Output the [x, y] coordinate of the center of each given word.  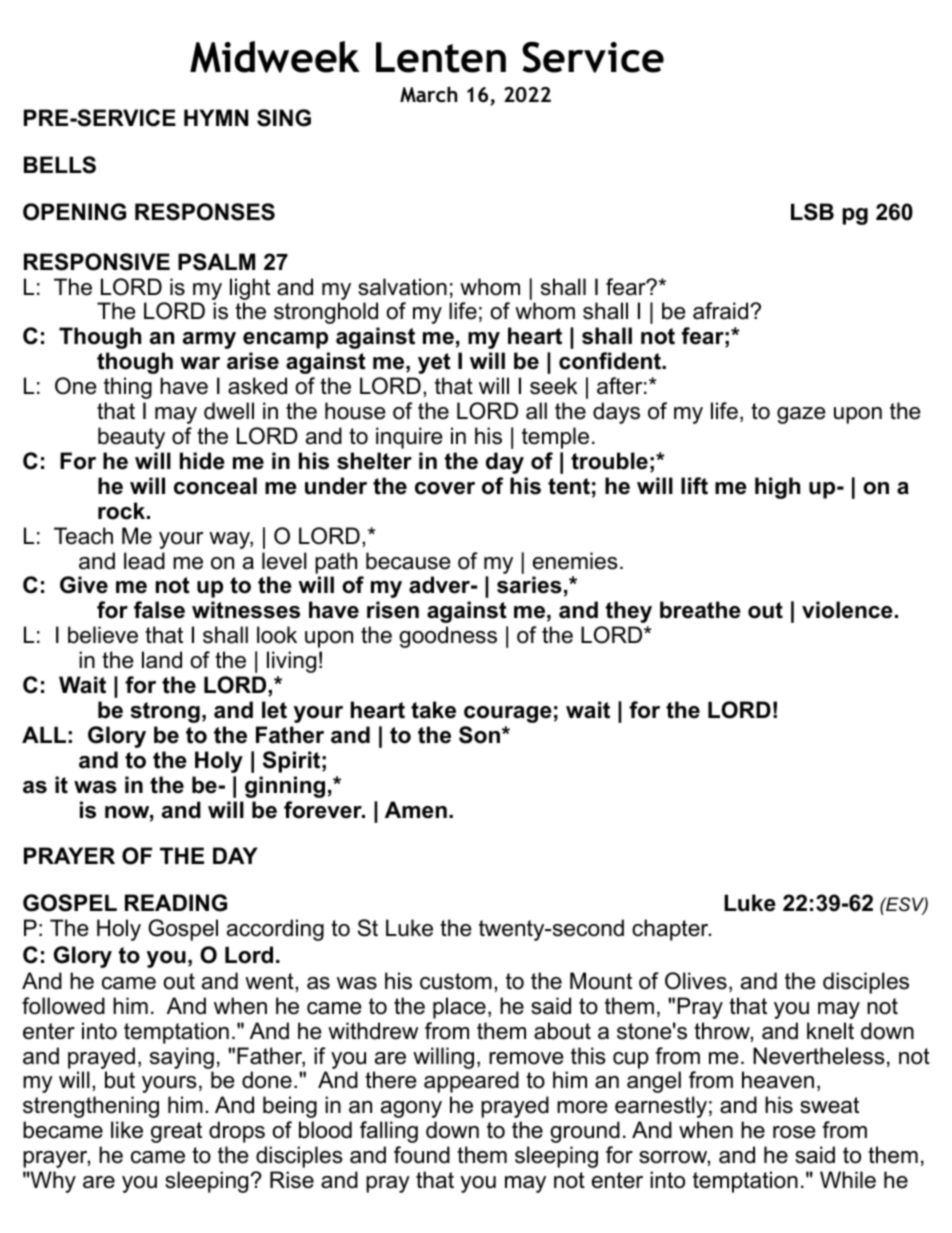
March [428, 94]
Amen [416, 810]
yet [434, 363]
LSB [812, 212]
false [159, 610]
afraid [722, 311]
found [422, 1155]
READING [176, 903]
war [200, 363]
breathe [700, 610]
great [176, 1132]
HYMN [216, 117]
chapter [671, 930]
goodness [448, 637]
